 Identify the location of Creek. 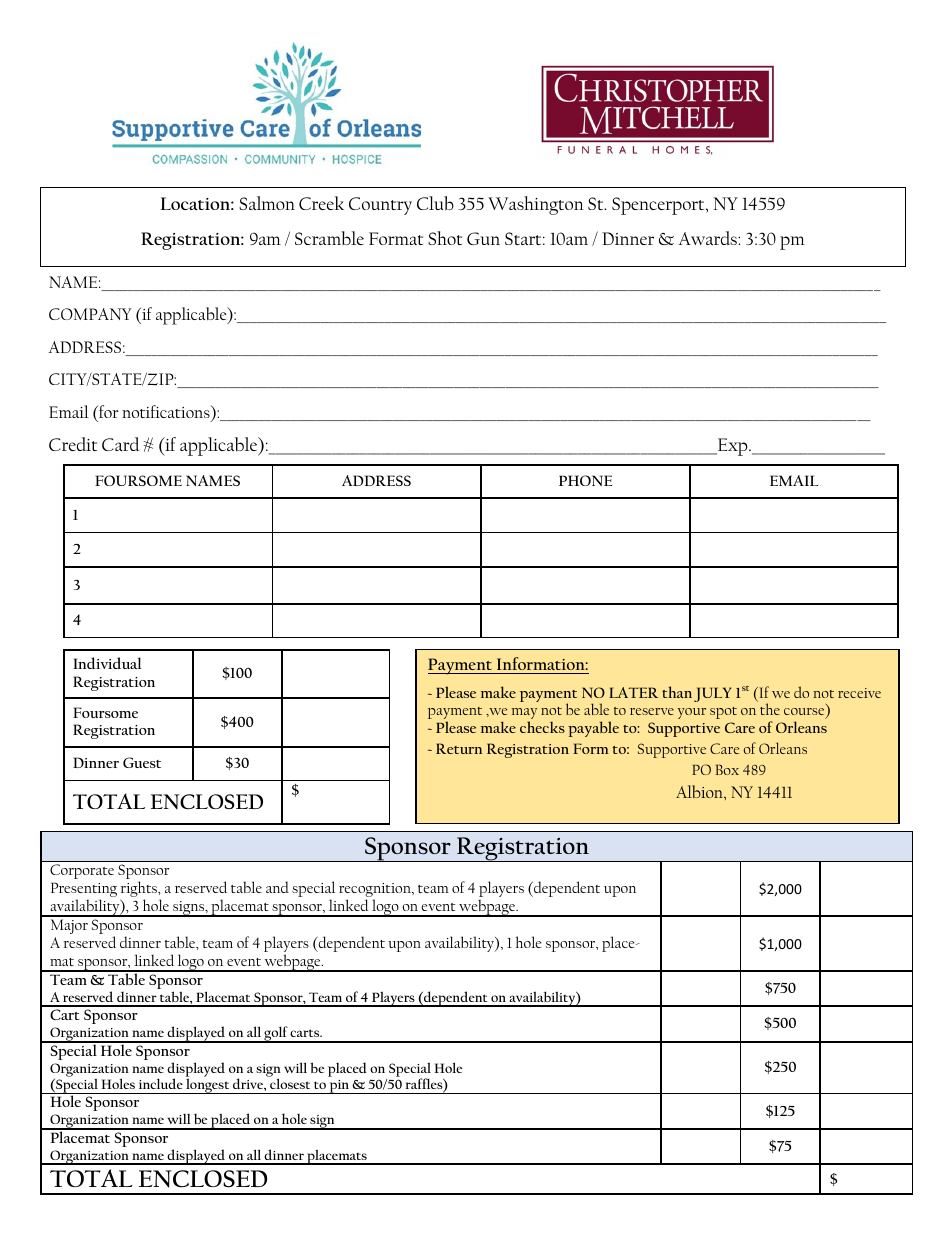
(321, 203).
